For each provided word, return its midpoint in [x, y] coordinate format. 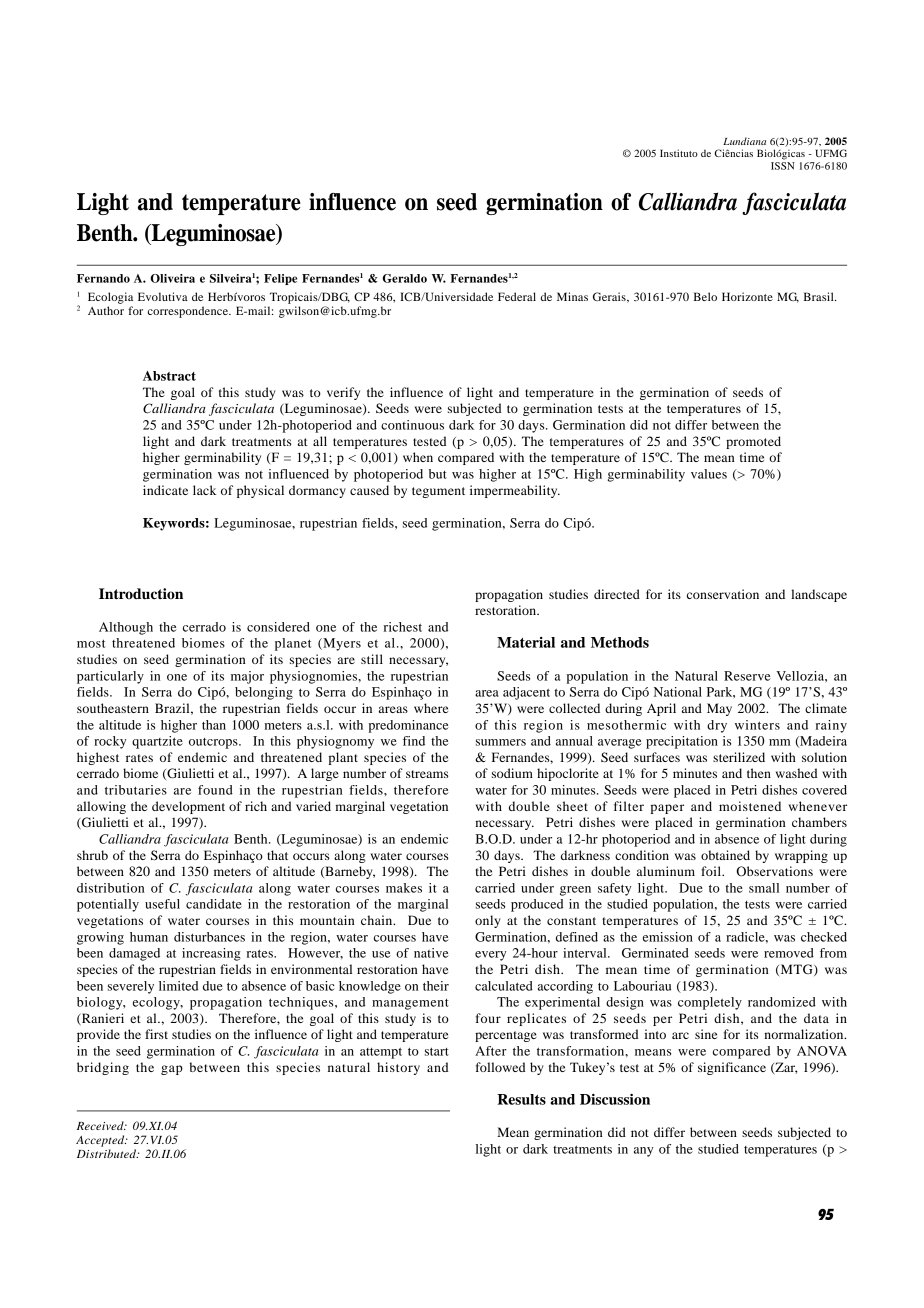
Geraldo [404, 278]
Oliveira [172, 278]
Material [526, 642]
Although [126, 628]
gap [172, 1070]
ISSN [783, 166]
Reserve [747, 676]
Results [521, 1099]
